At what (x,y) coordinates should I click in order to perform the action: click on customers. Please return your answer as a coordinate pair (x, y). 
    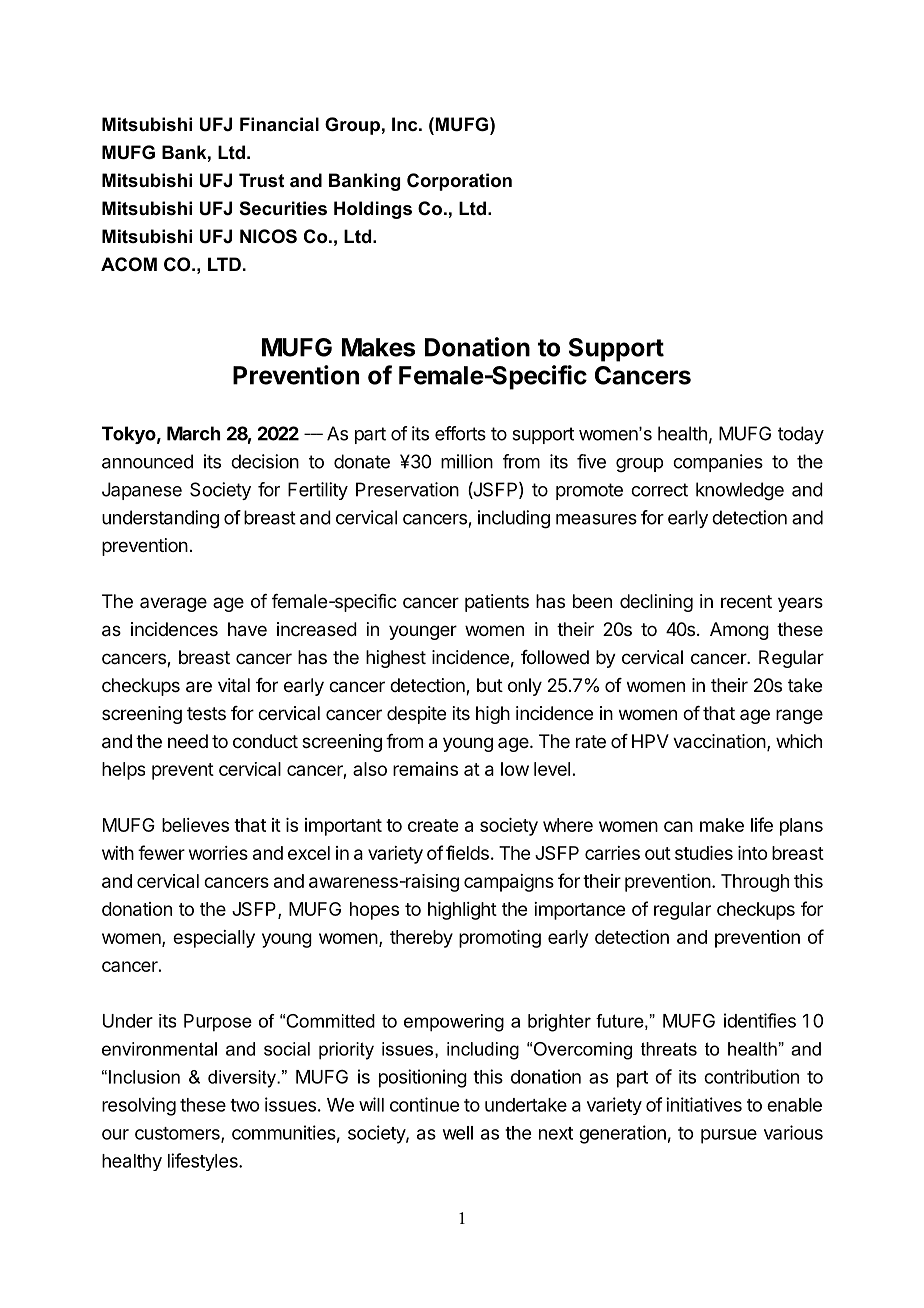
    Looking at the image, I should click on (178, 1134).
